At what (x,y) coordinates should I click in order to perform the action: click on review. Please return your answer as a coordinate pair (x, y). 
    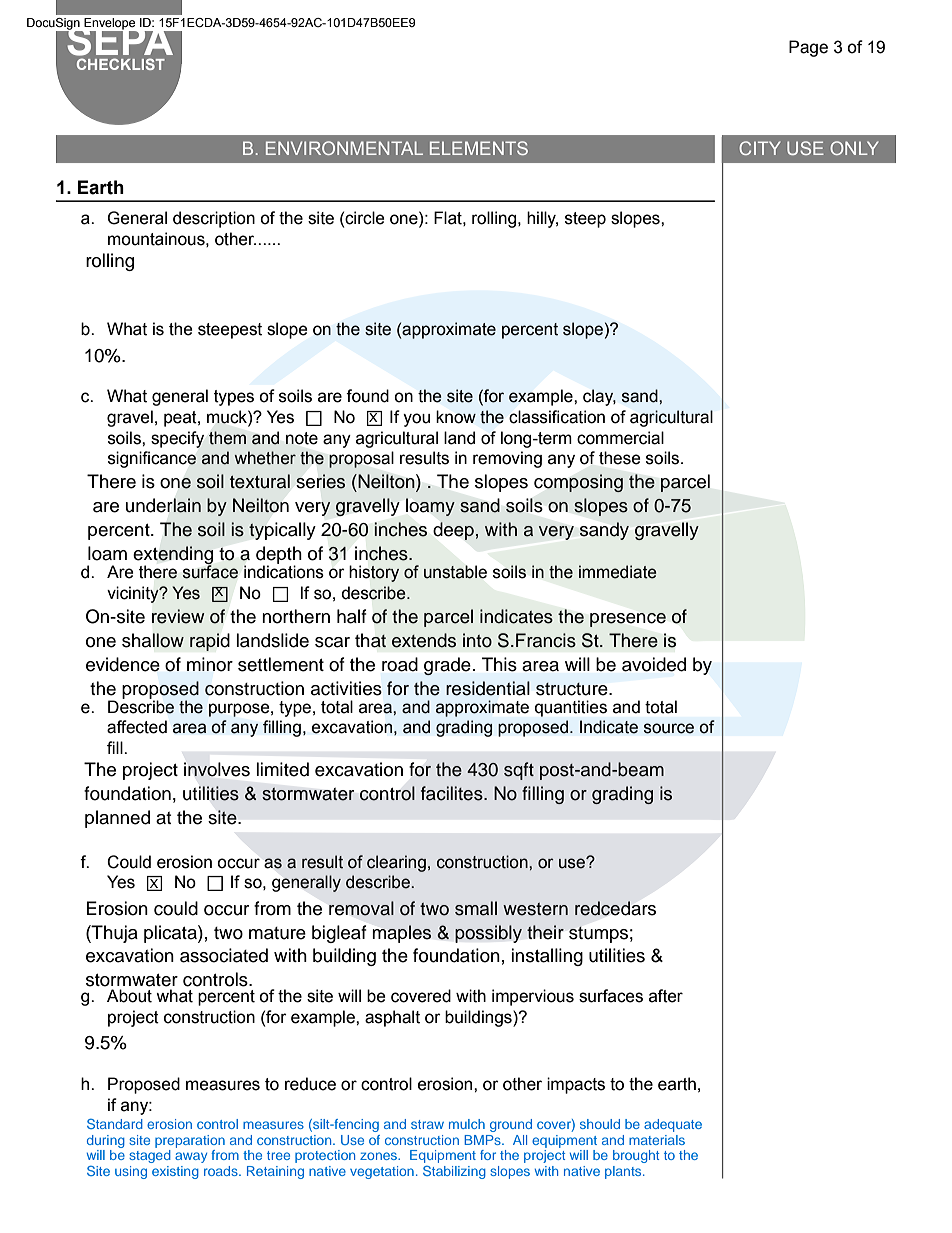
    Looking at the image, I should click on (178, 616).
